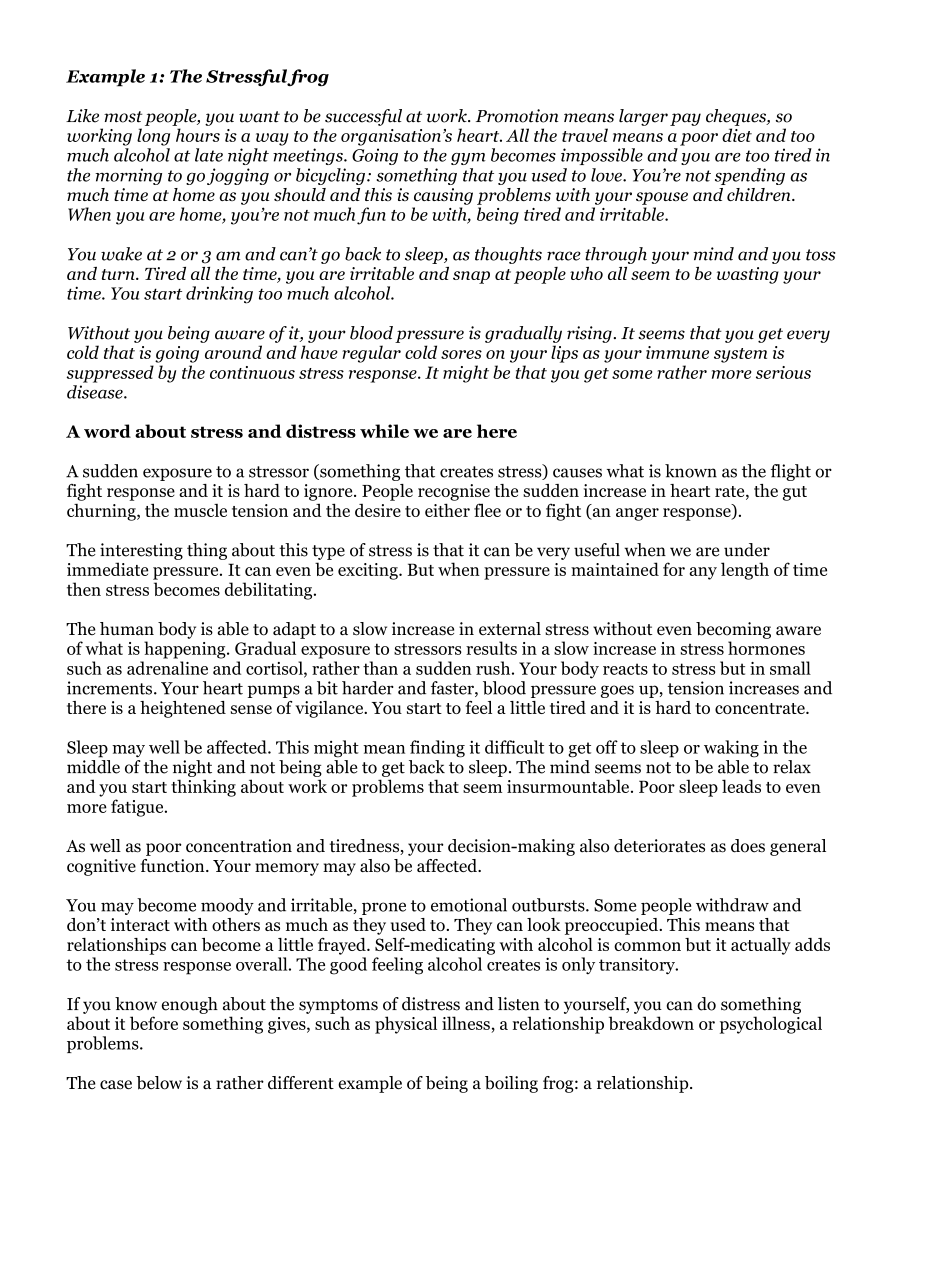 The height and width of the document is (1270, 952). I want to click on emotional, so click(469, 905).
